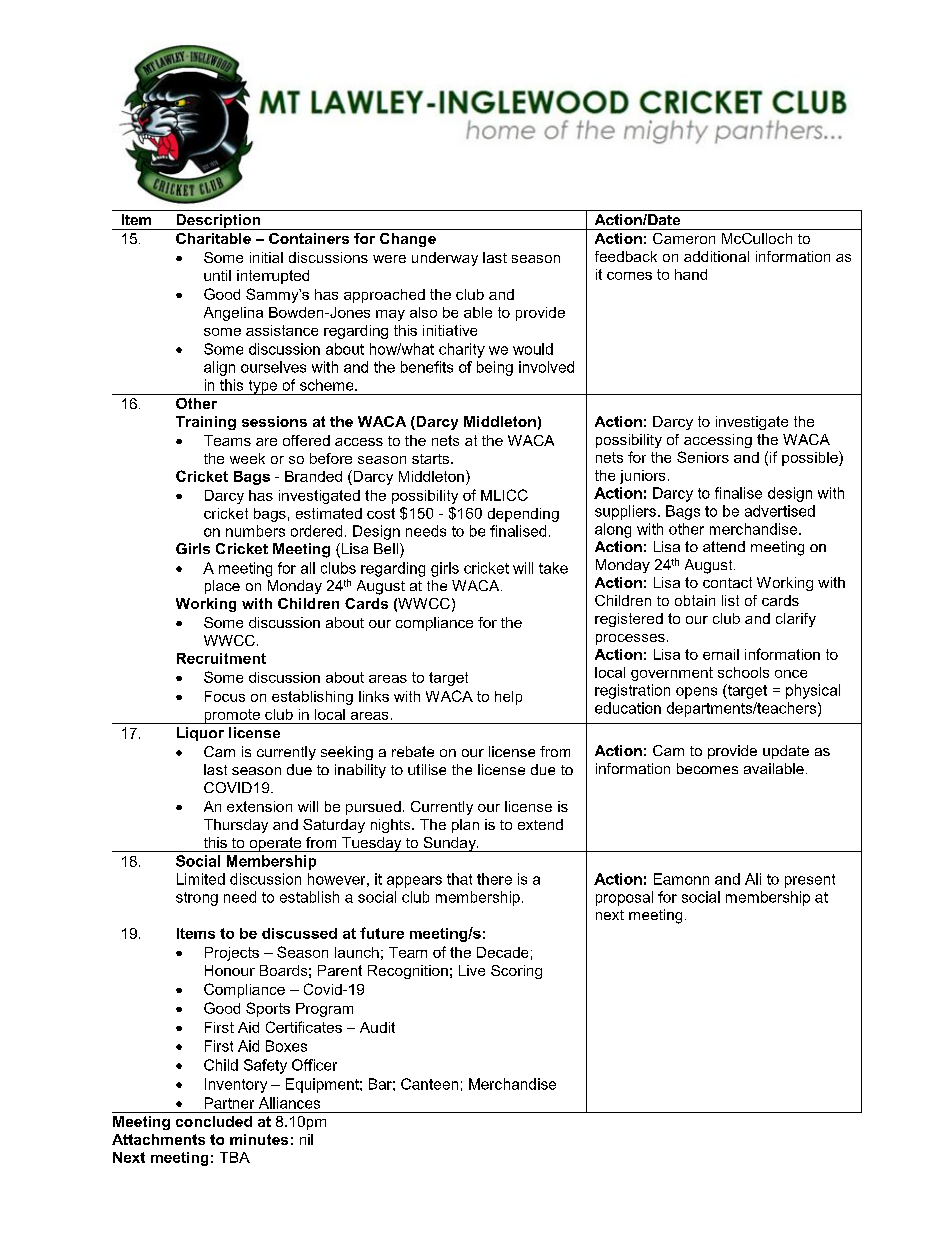 The width and height of the image is (952, 1233). What do you see at coordinates (445, 259) in the image?
I see `underway` at bounding box center [445, 259].
